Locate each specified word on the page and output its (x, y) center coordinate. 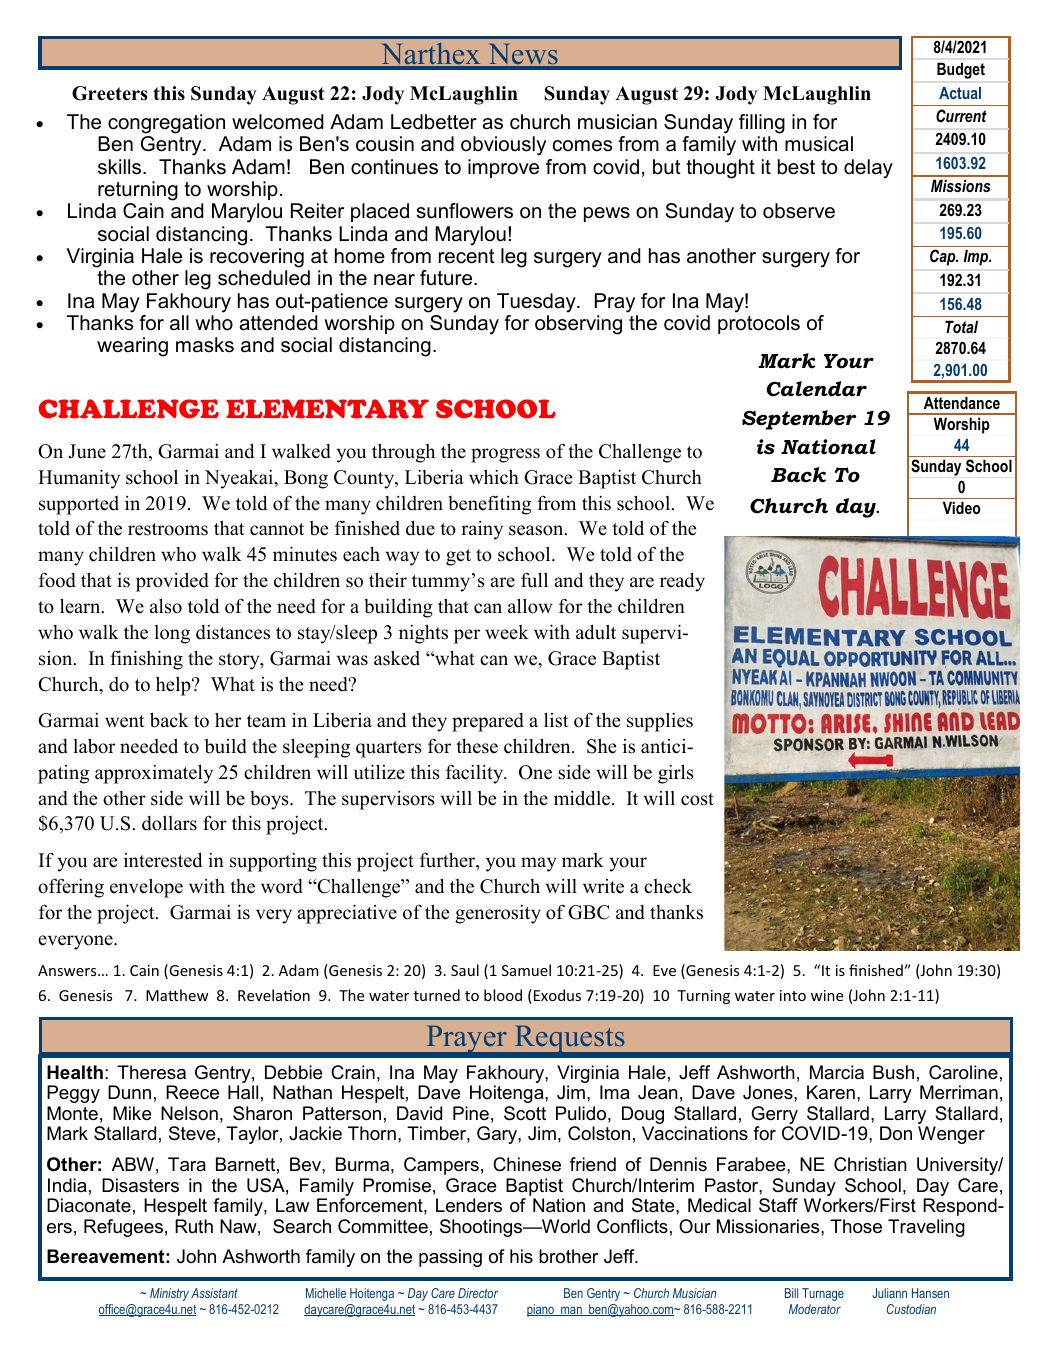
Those (856, 1226)
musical (819, 144)
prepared (488, 722)
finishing (146, 660)
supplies (660, 722)
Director (478, 1293)
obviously (503, 146)
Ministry (169, 1294)
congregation (166, 124)
